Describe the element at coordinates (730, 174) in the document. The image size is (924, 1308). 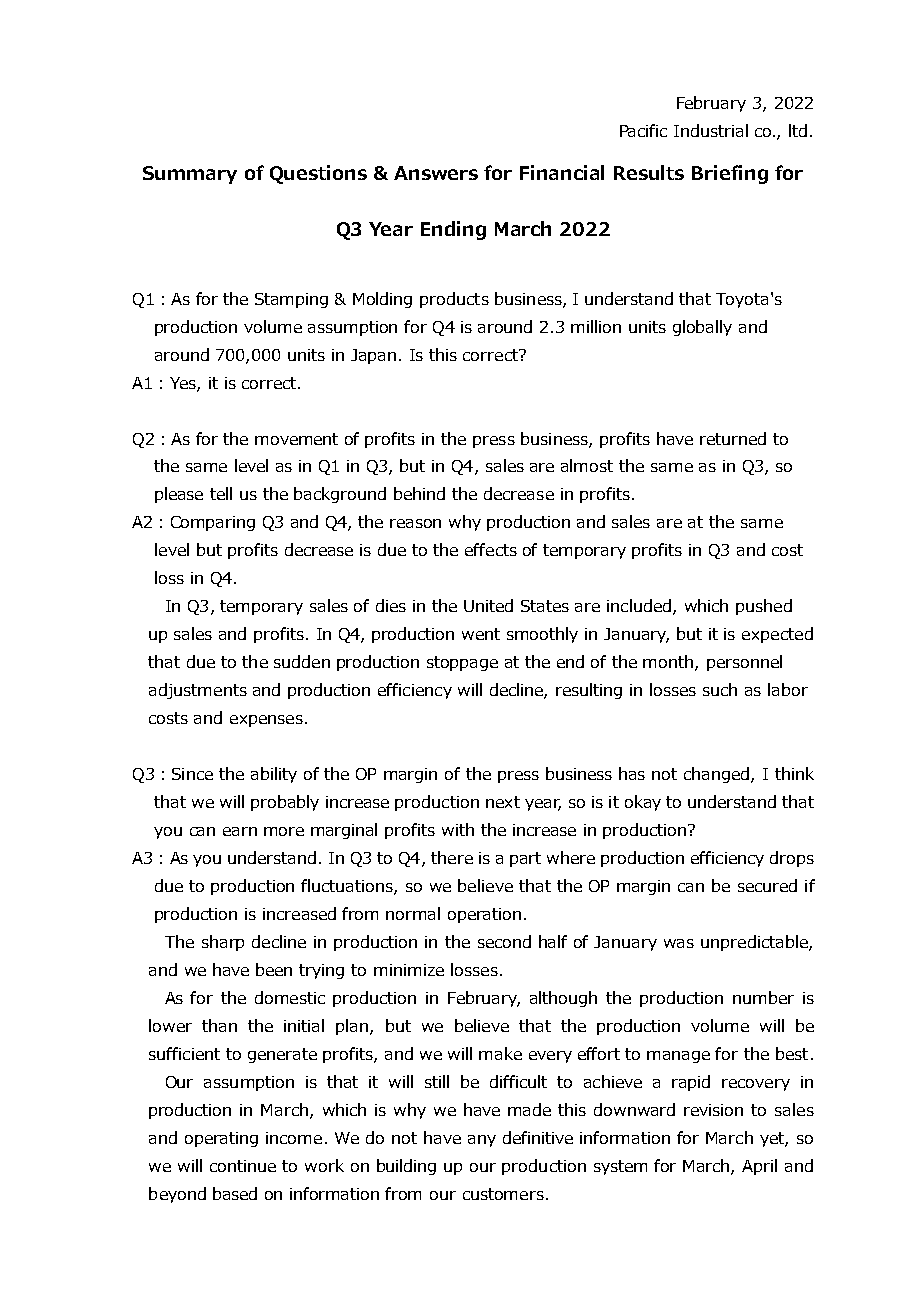
I see `Briefing` at that location.
